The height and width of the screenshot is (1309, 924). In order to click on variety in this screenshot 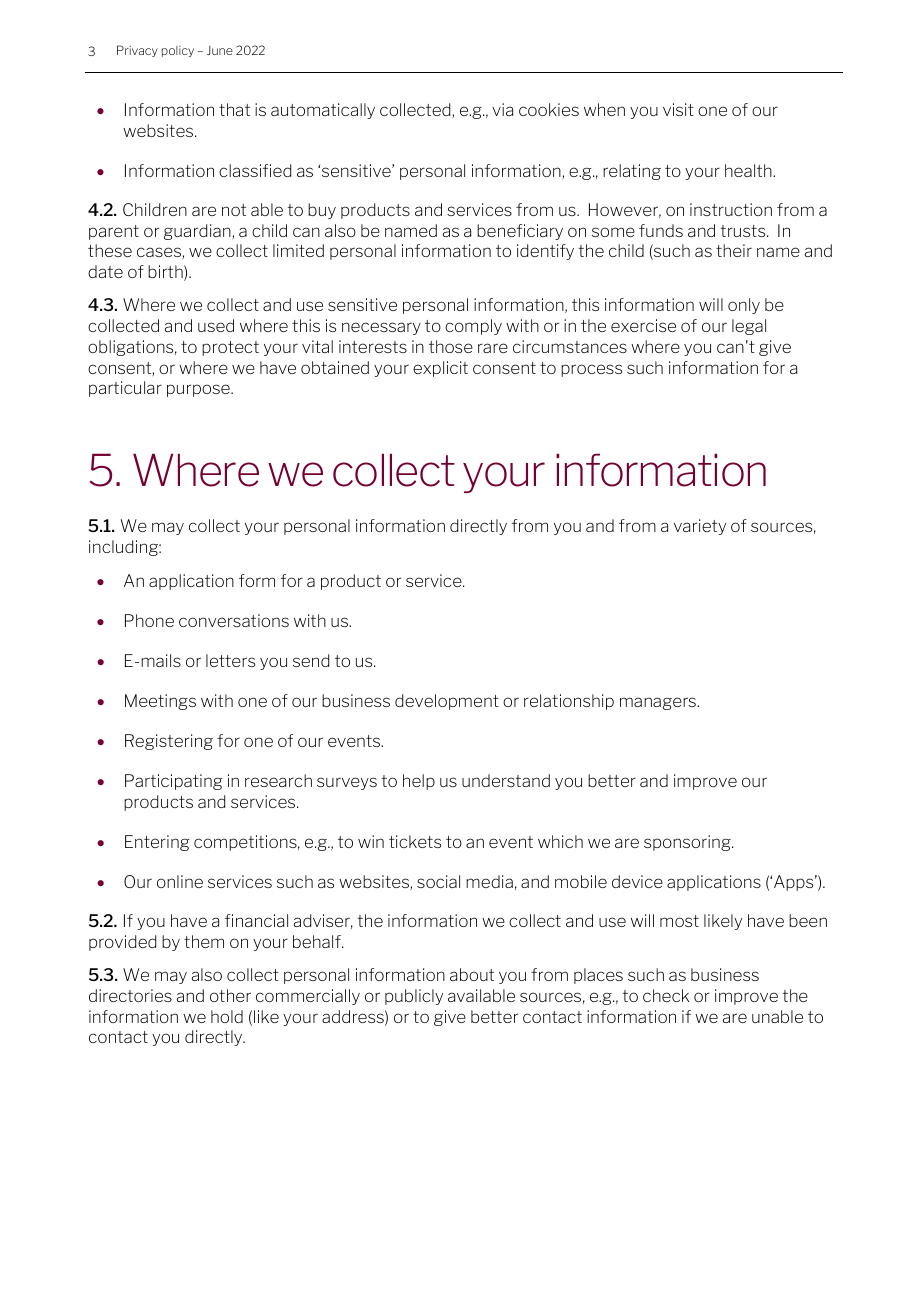, I will do `click(700, 527)`.
